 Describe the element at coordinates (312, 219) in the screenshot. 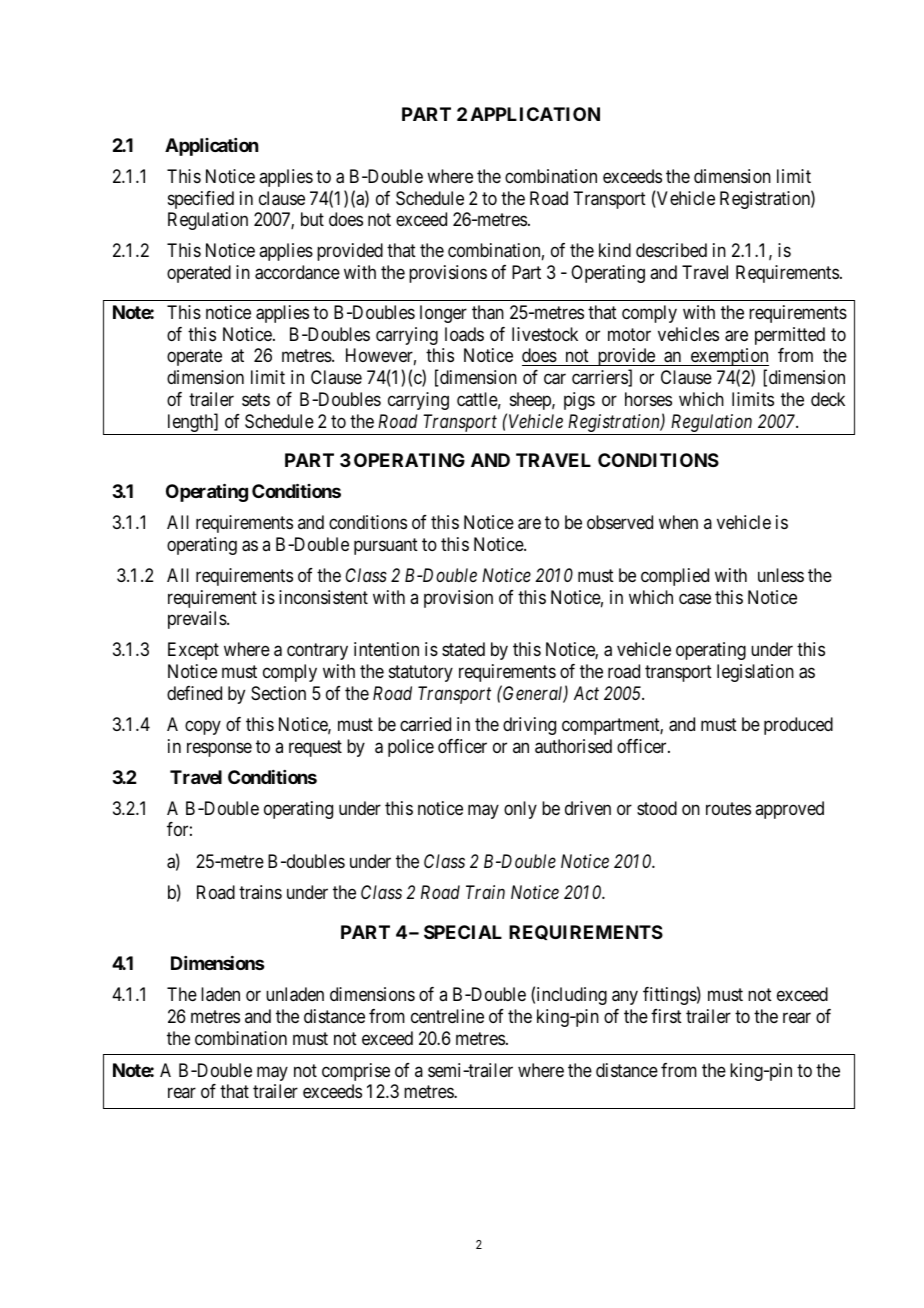

I see `but` at that location.
